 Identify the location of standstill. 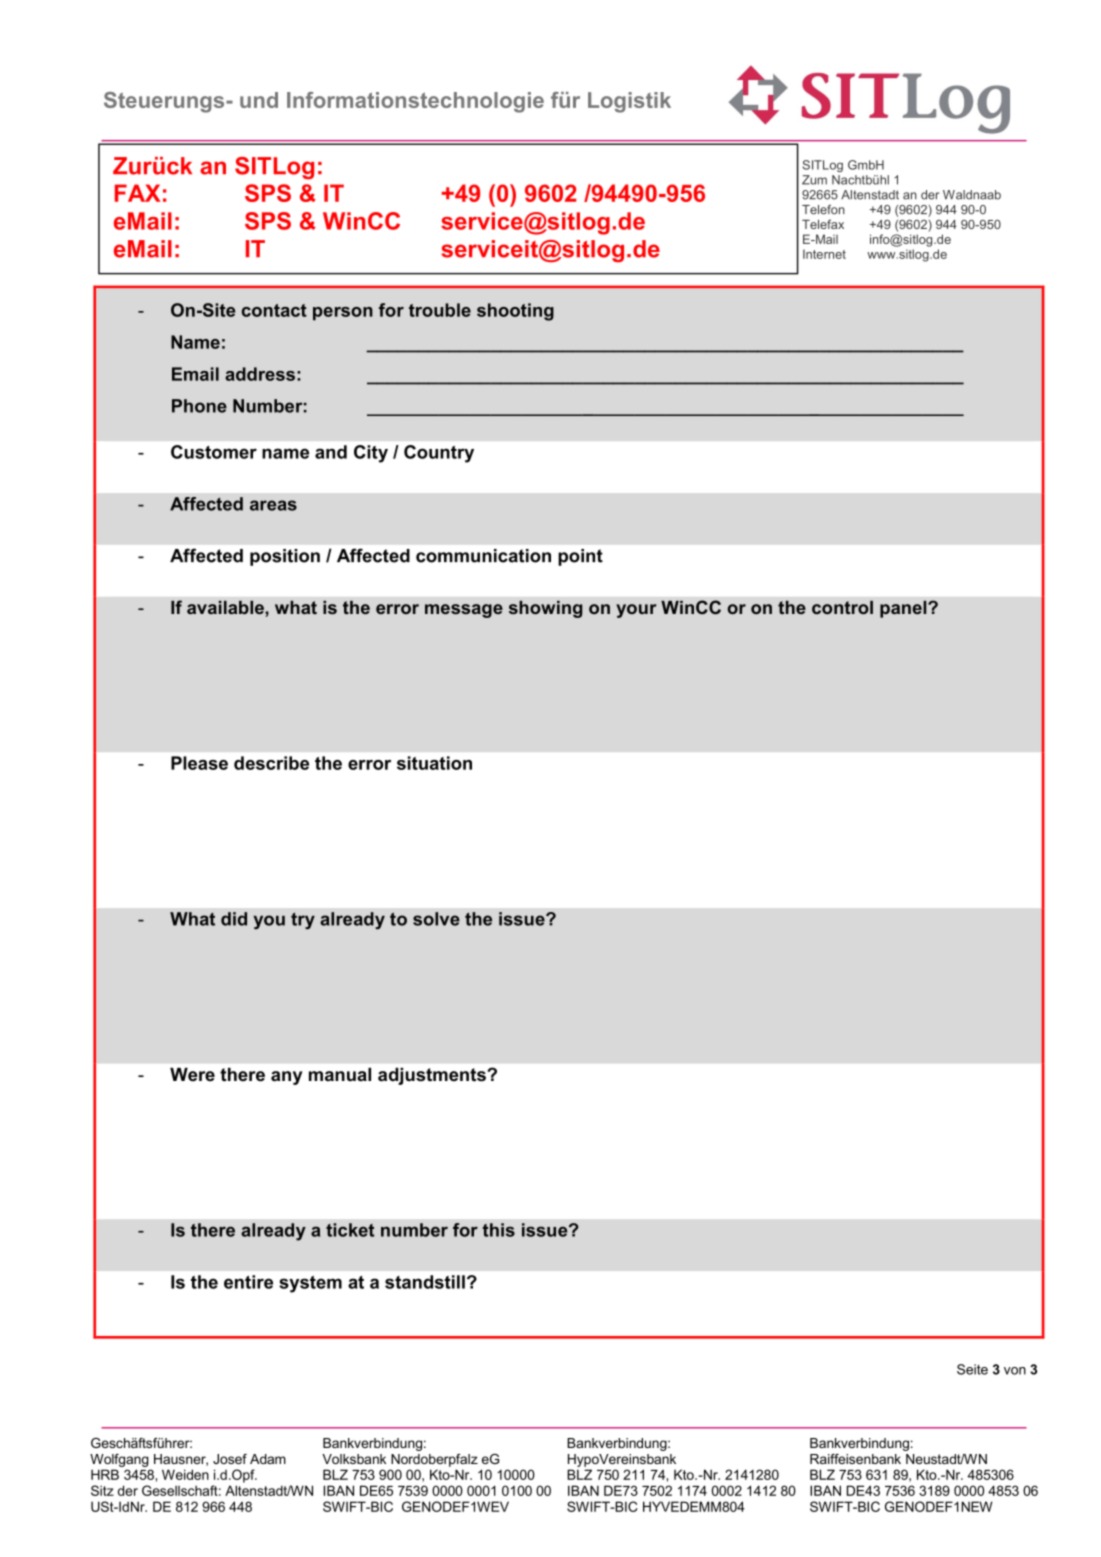
(425, 1282).
